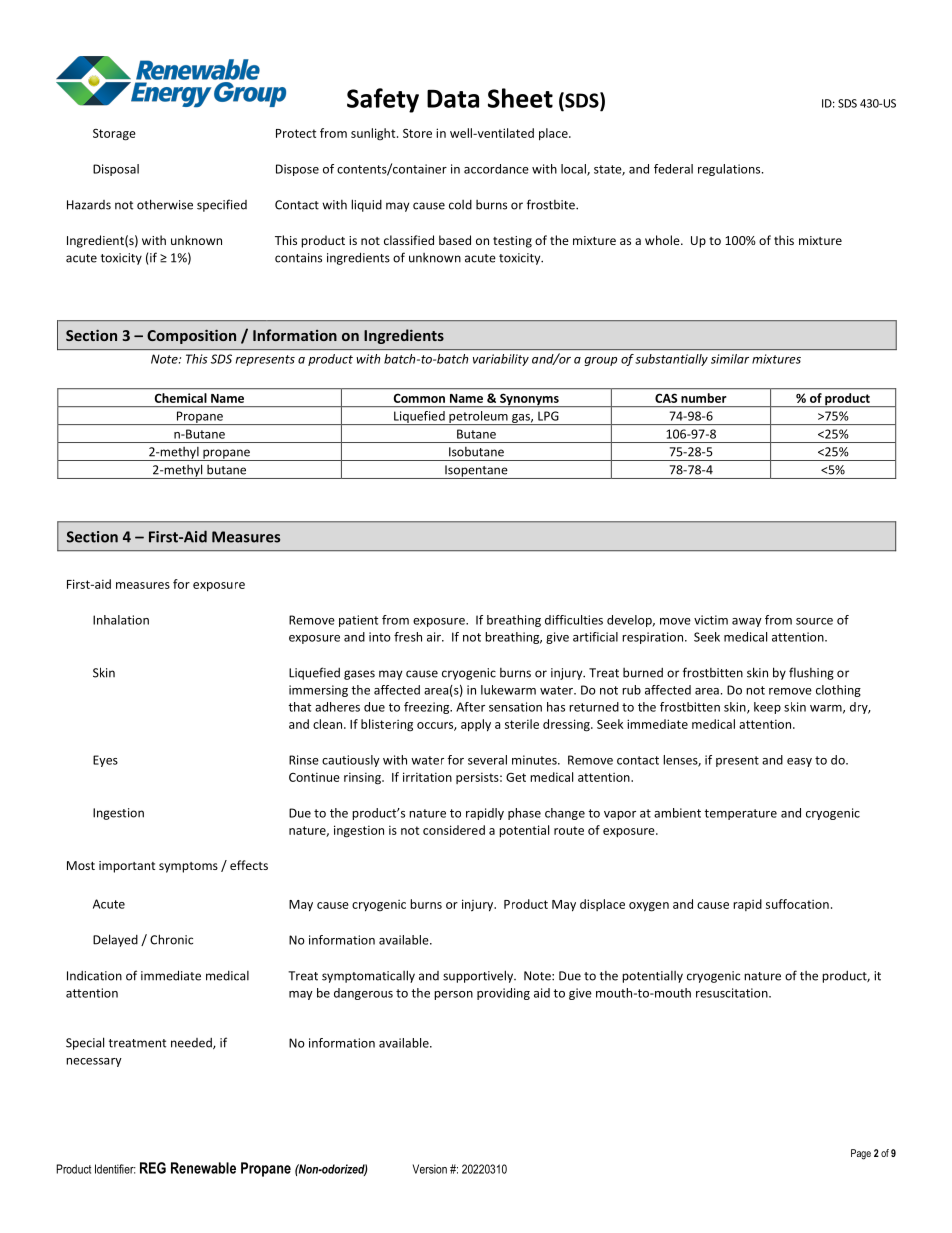  I want to click on petroleum, so click(478, 418).
